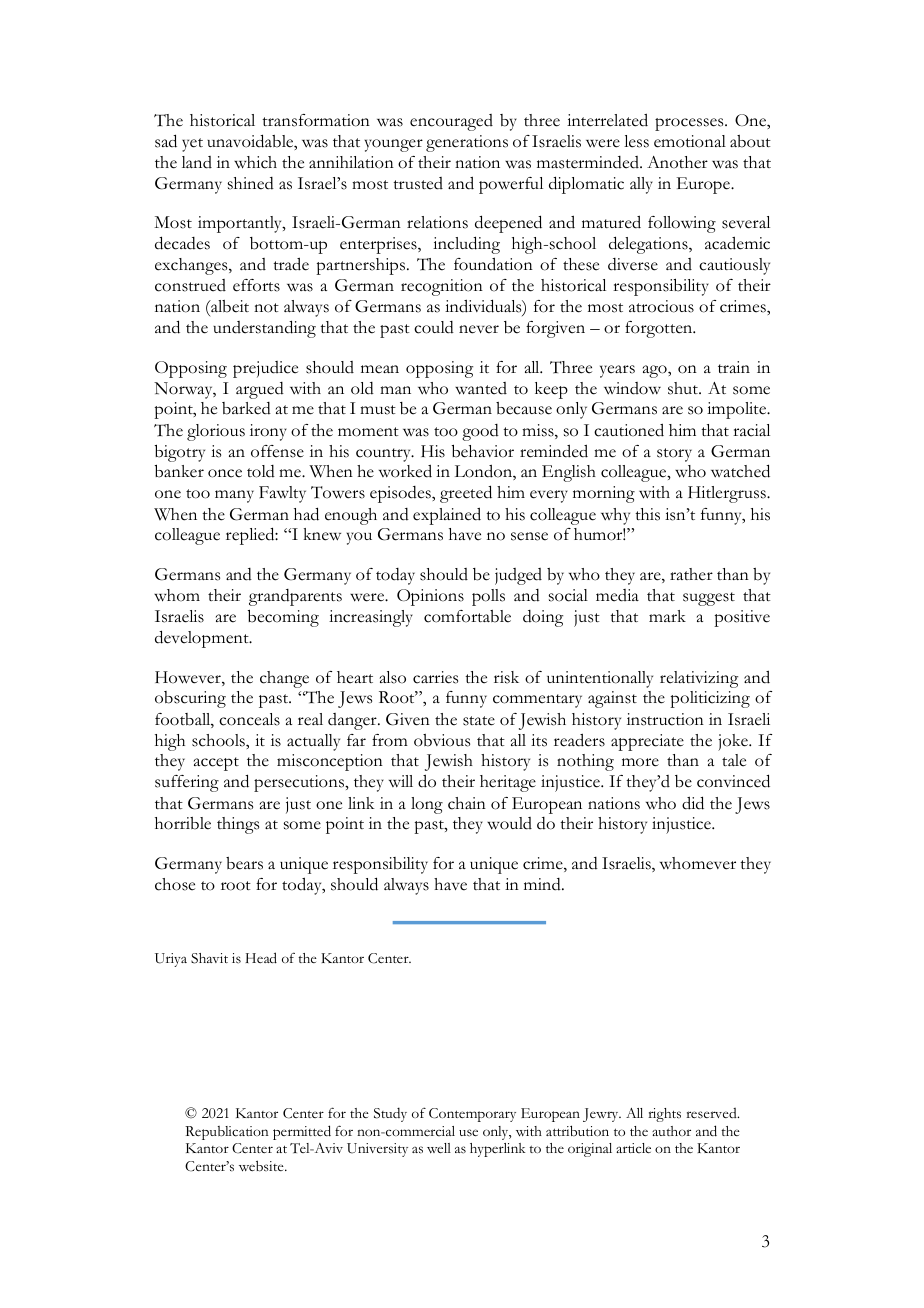 This page has height=1308, width=924. I want to click on development, so click(203, 639).
